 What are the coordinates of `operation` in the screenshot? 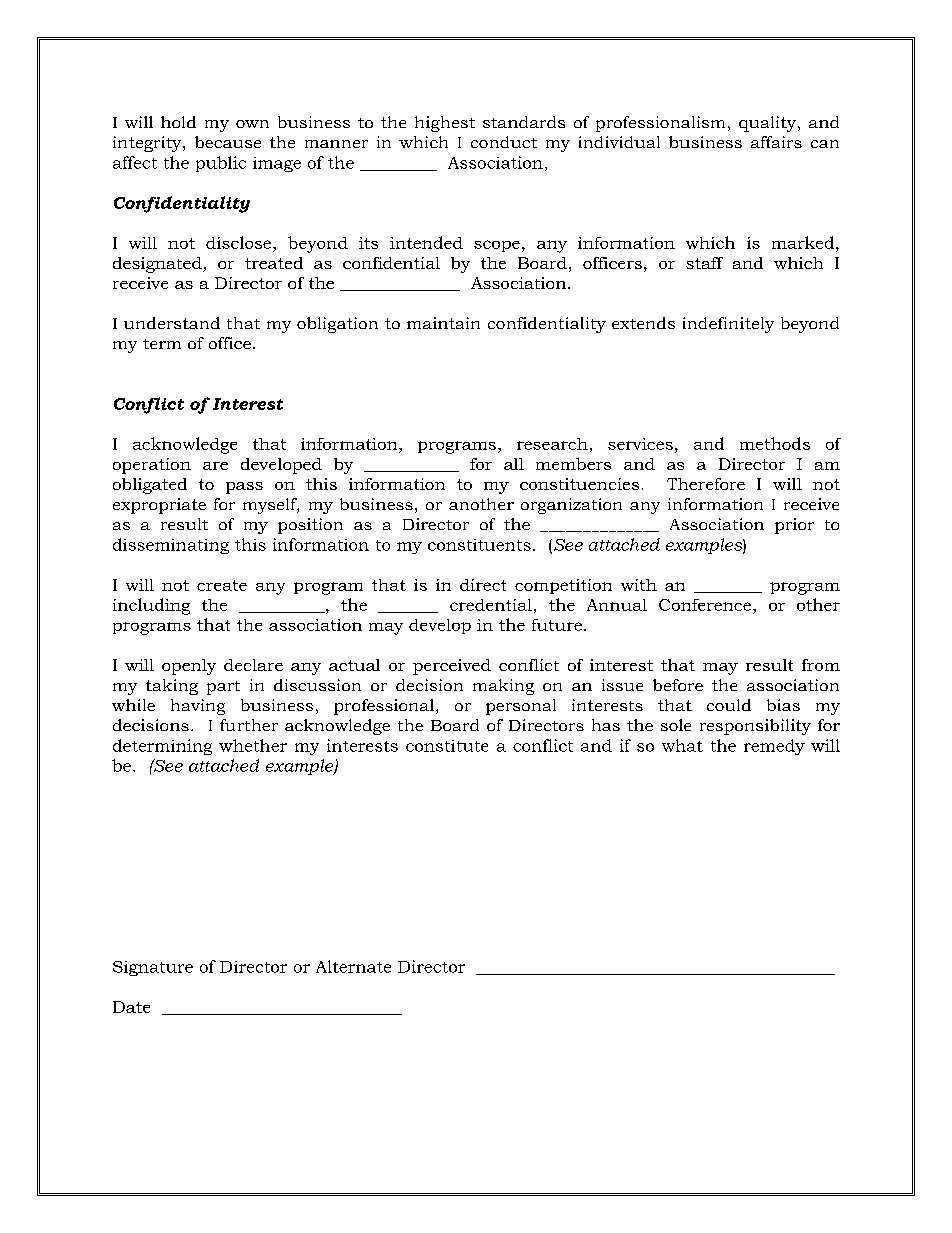 It's located at (152, 466).
